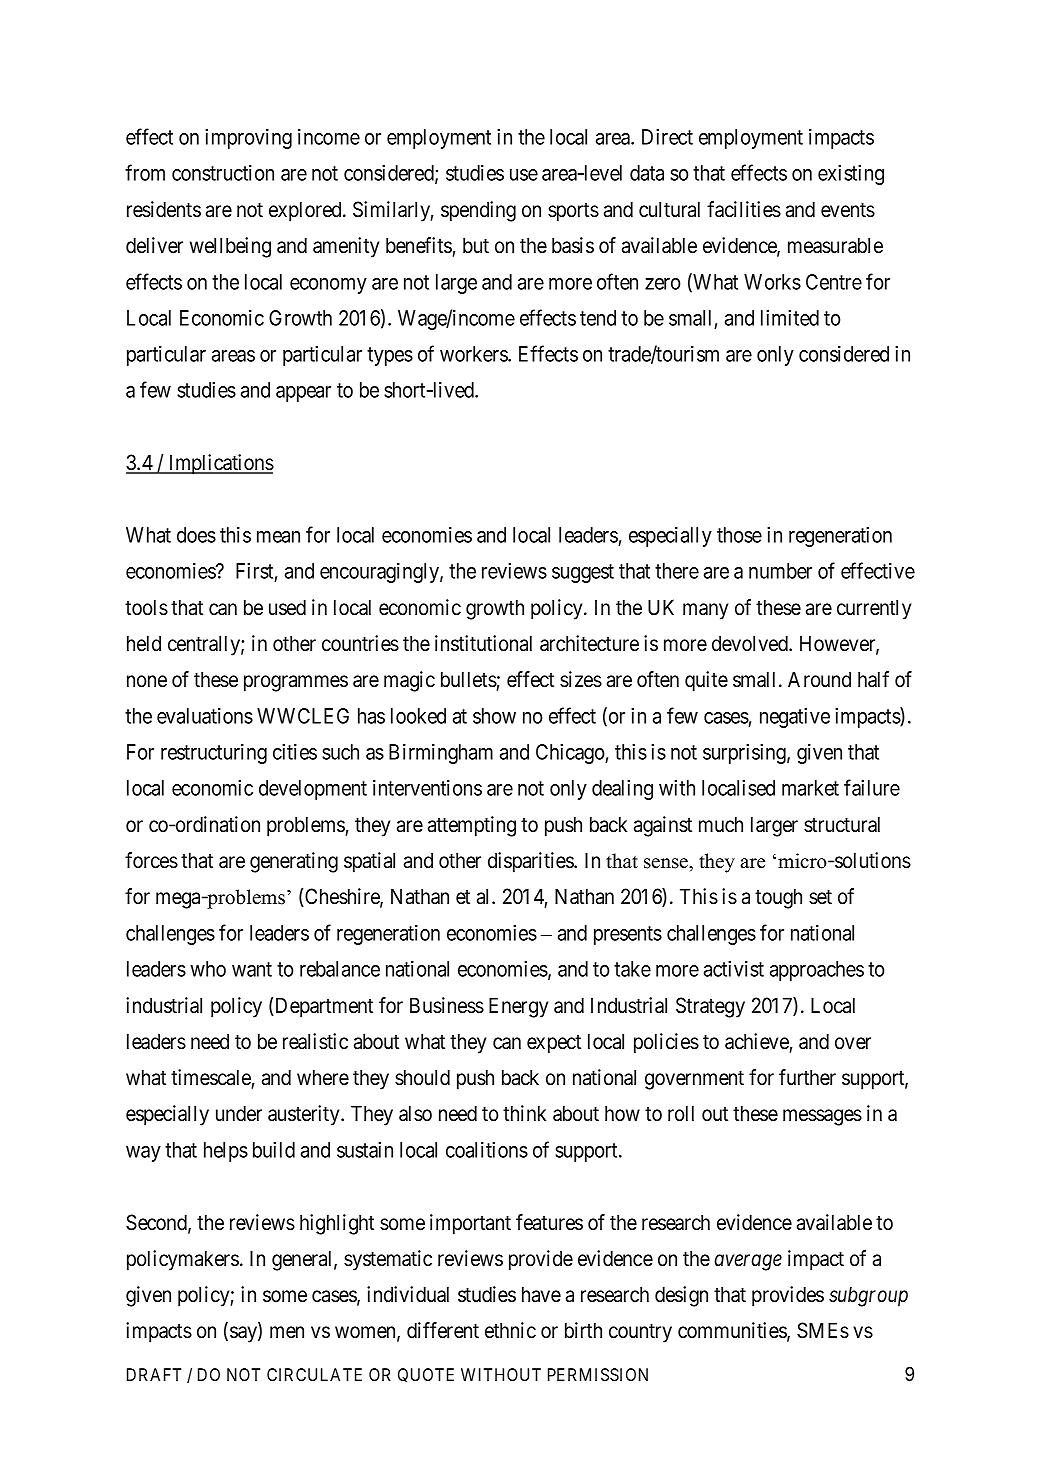  Describe the element at coordinates (220, 464) in the screenshot. I see `Implications` at that location.
